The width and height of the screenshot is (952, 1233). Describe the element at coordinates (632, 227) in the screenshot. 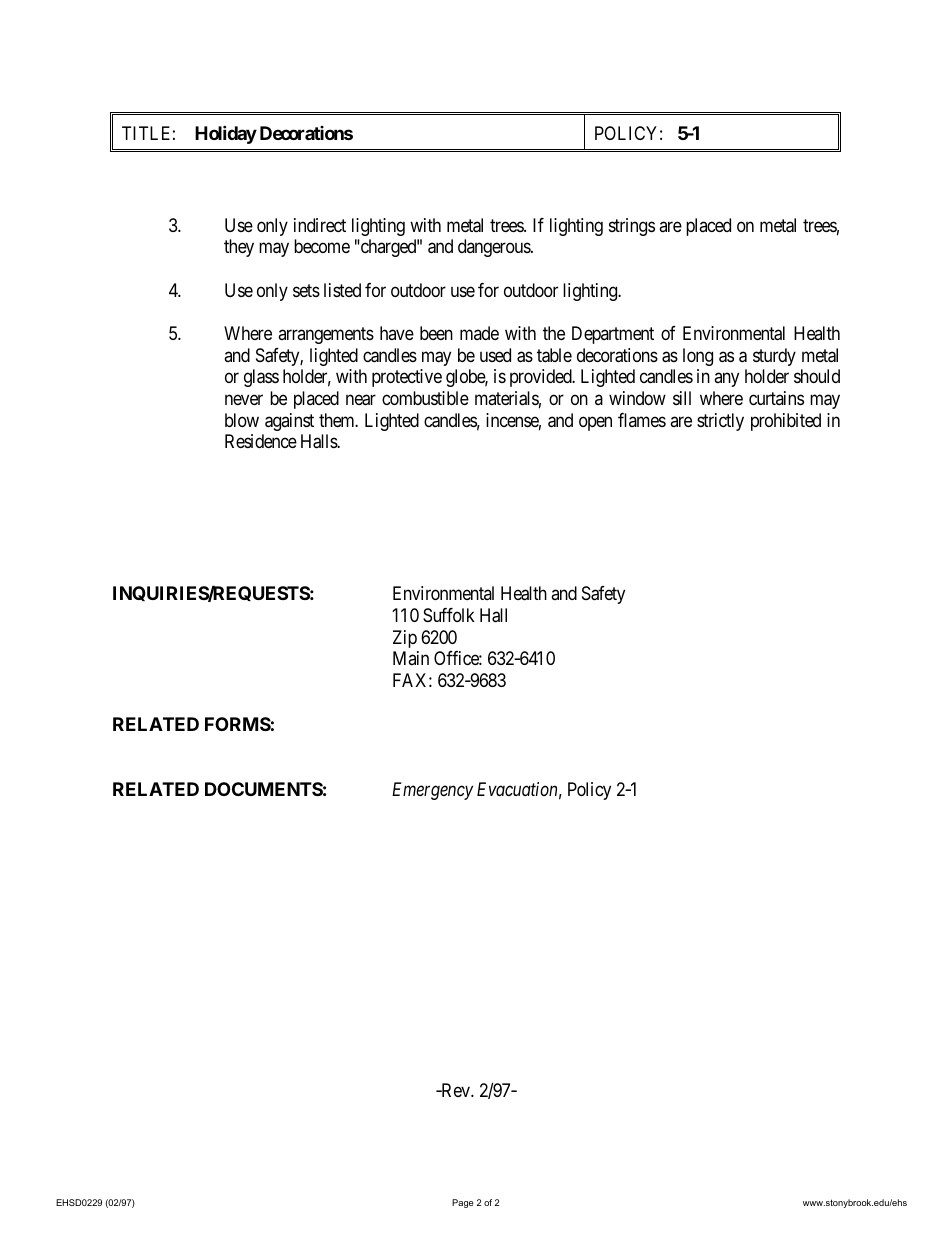

I see `strings` at that location.
